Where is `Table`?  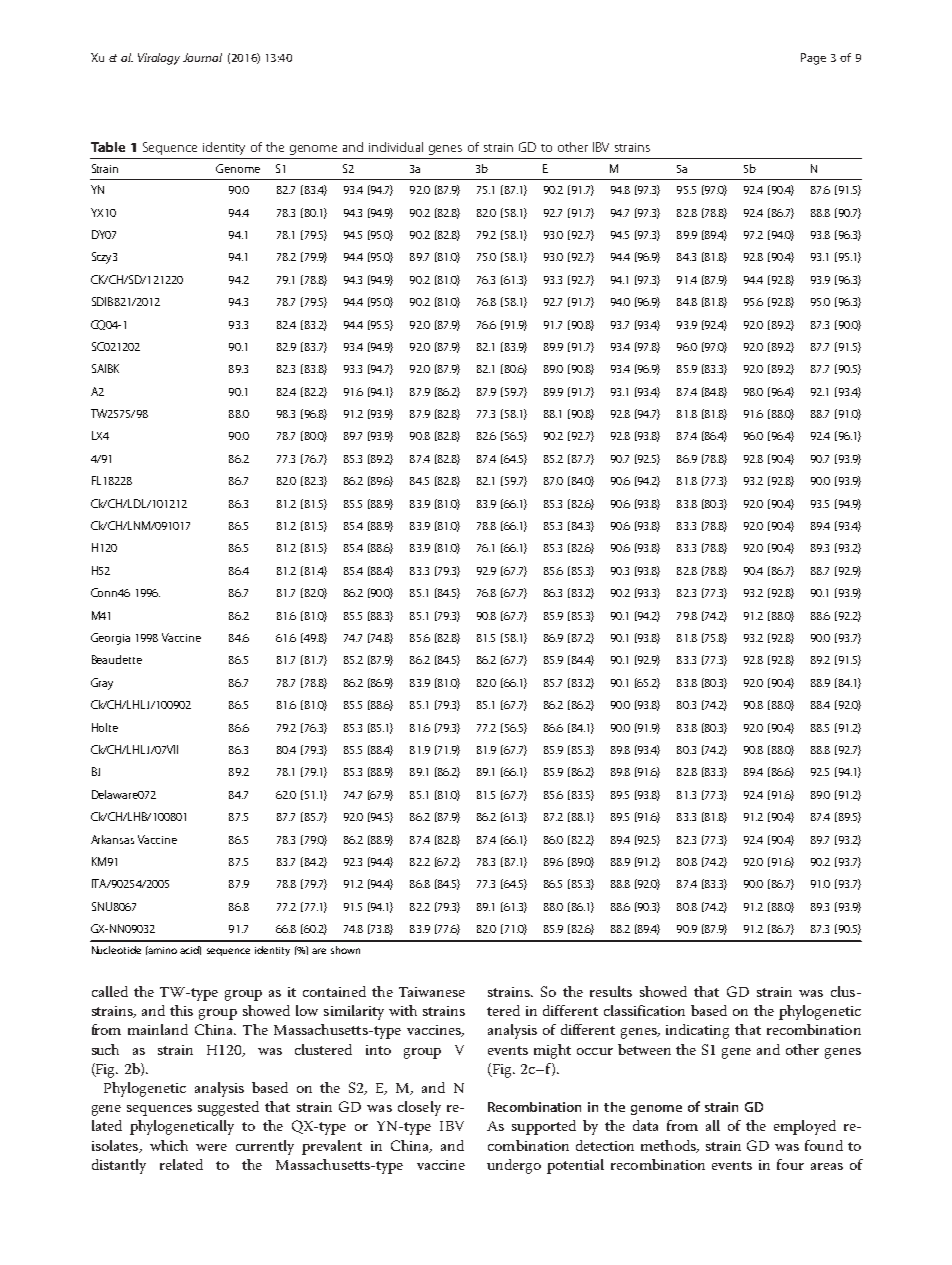 Table is located at coordinates (108, 147).
